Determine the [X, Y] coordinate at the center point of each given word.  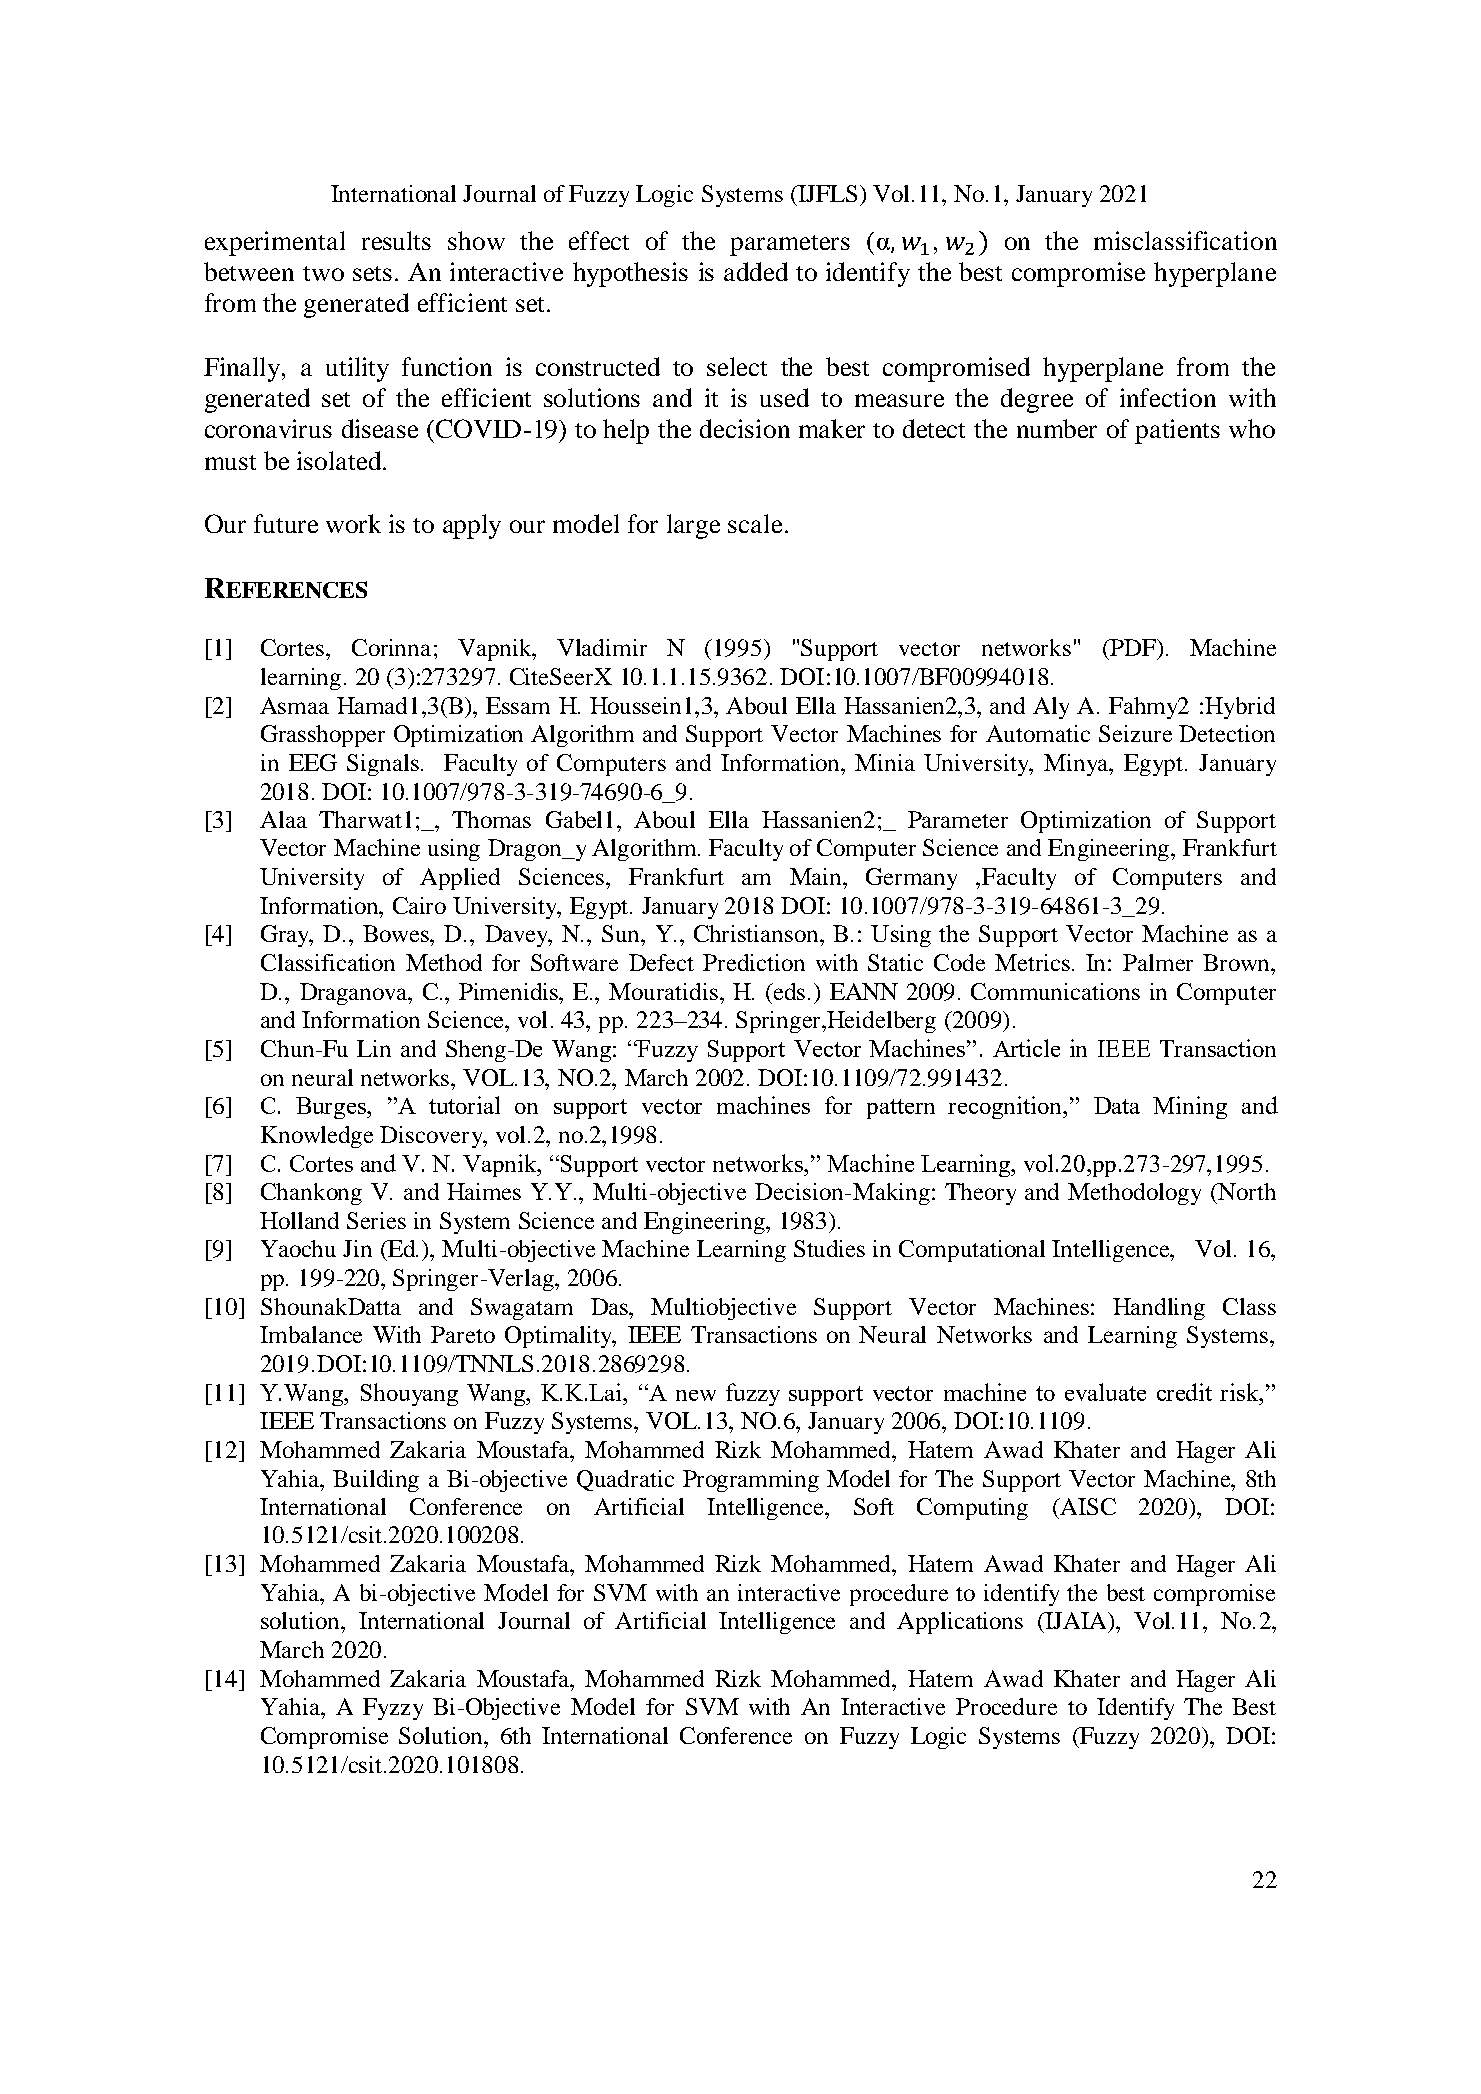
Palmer [1158, 962]
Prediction [754, 962]
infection [1168, 397]
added [756, 271]
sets [372, 273]
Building [376, 1481]
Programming [751, 1481]
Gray [286, 936]
